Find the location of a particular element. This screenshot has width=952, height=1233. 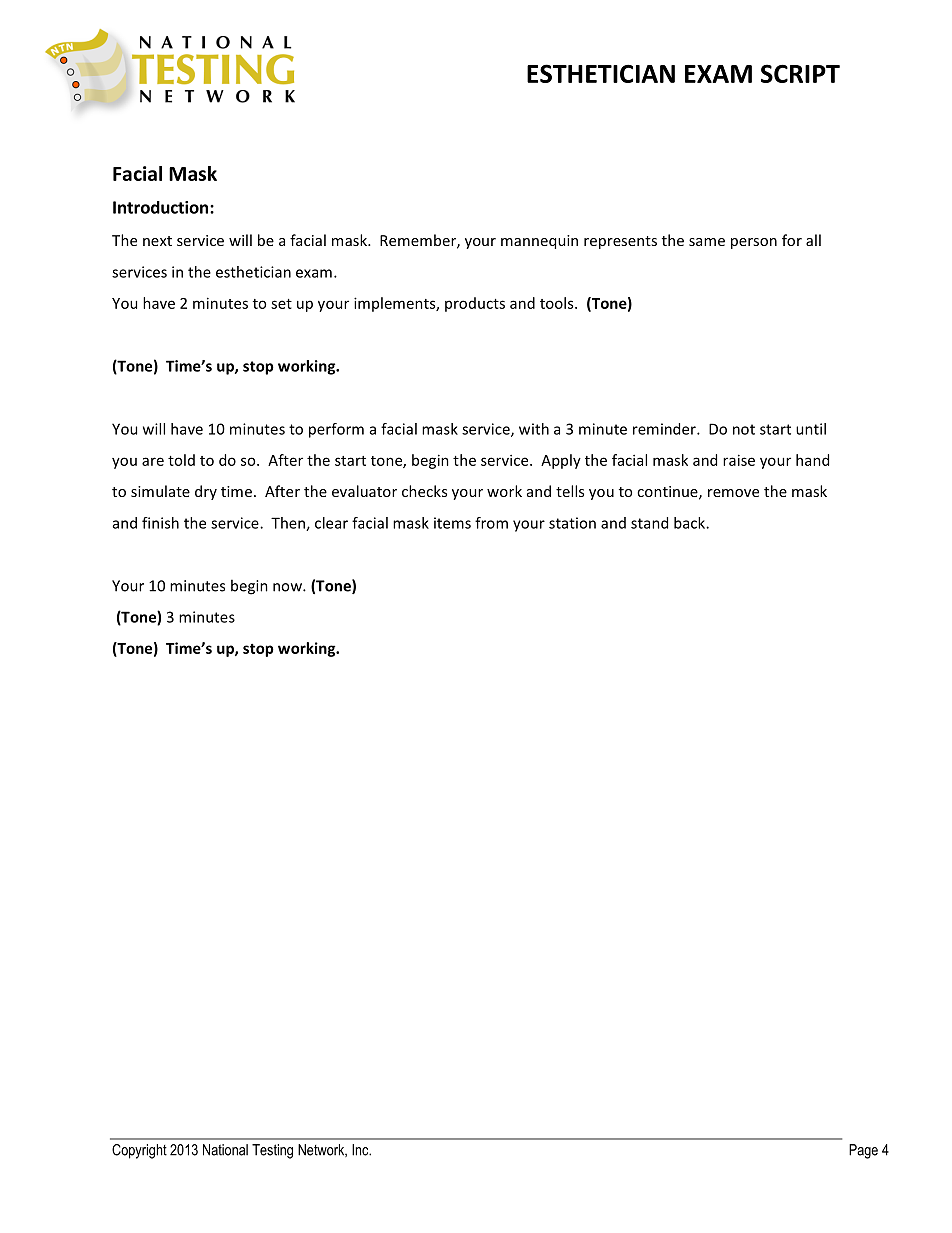

mannequin is located at coordinates (539, 242).
